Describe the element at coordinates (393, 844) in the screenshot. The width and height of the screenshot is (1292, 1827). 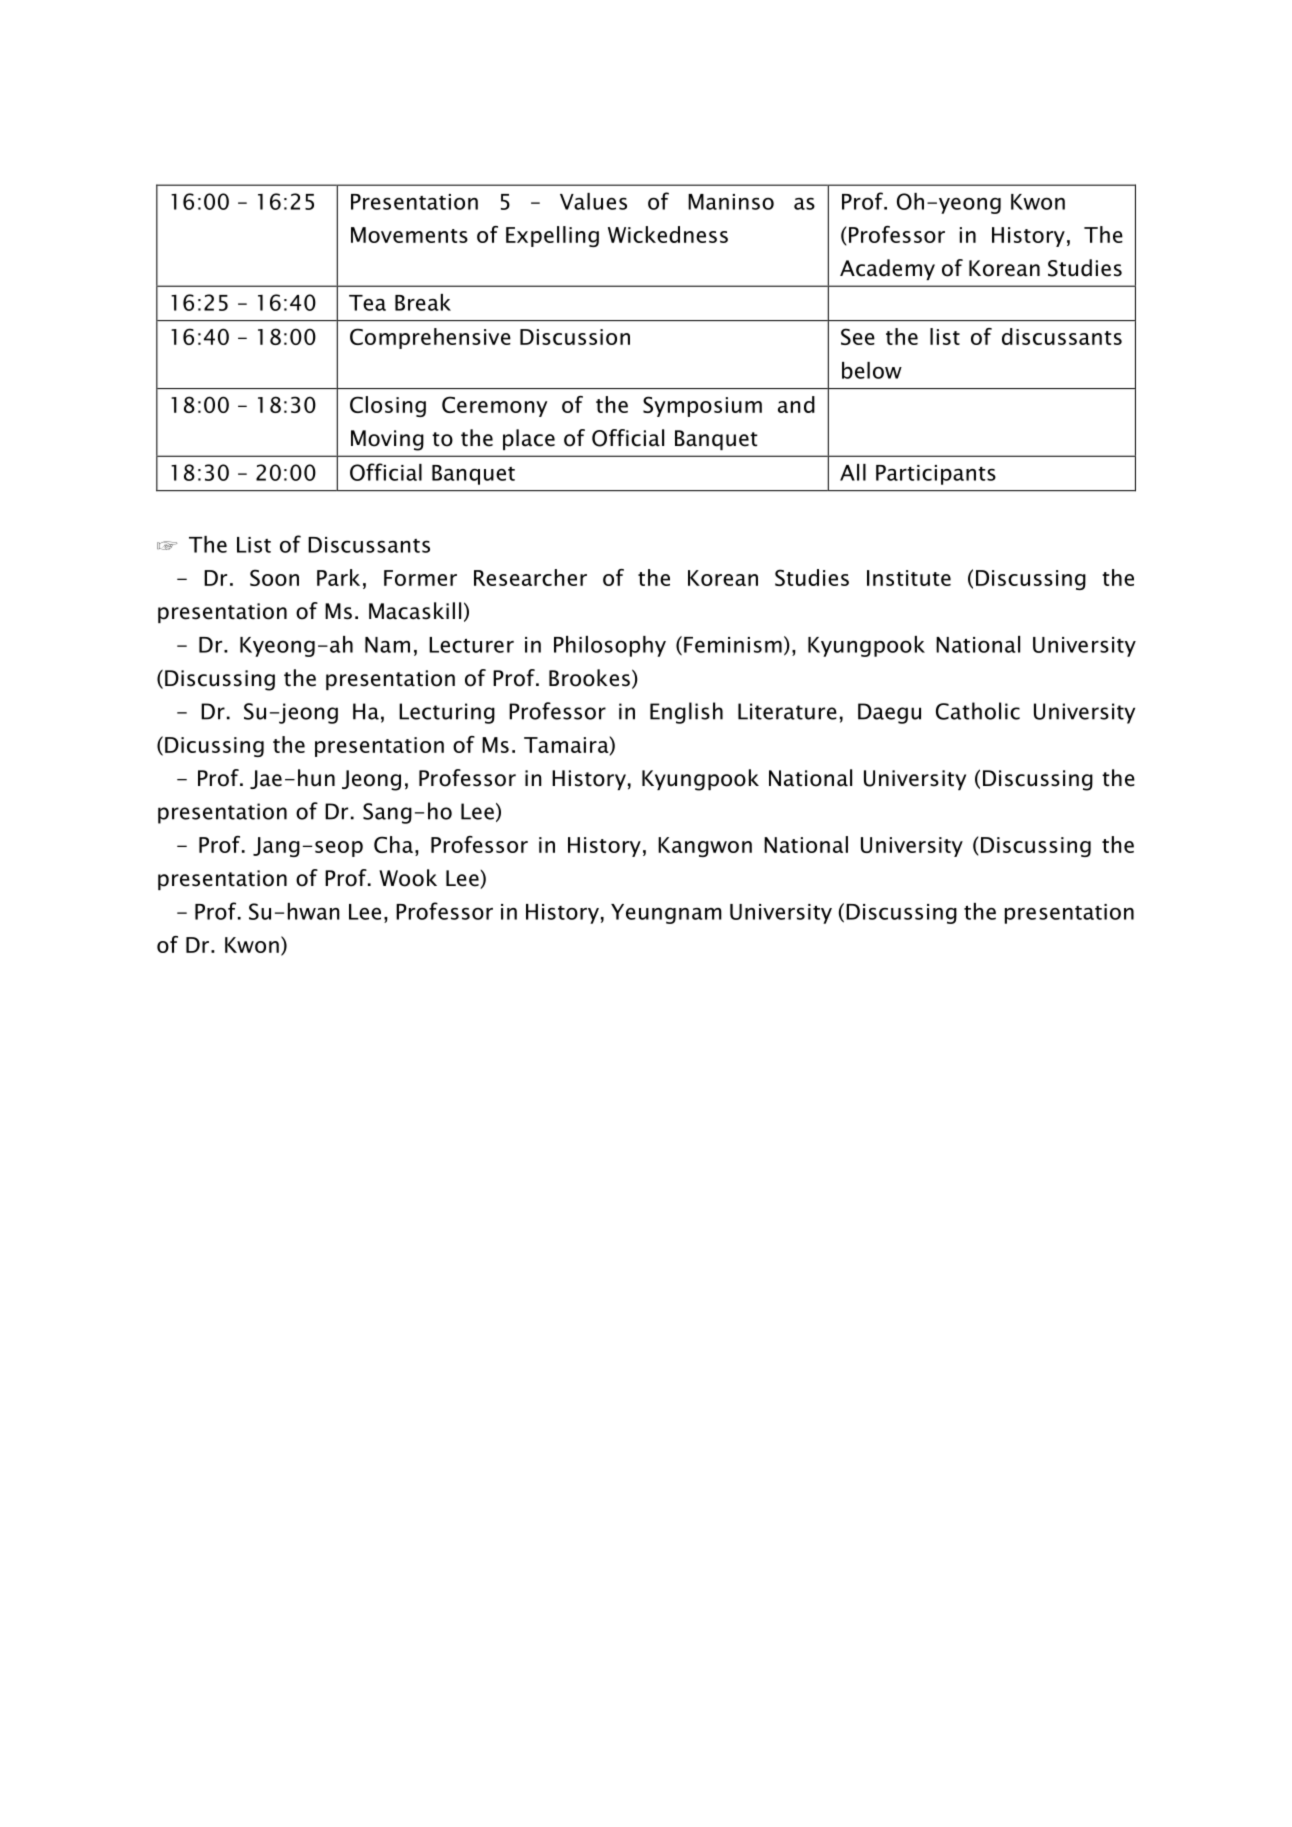
I see `Cha` at that location.
